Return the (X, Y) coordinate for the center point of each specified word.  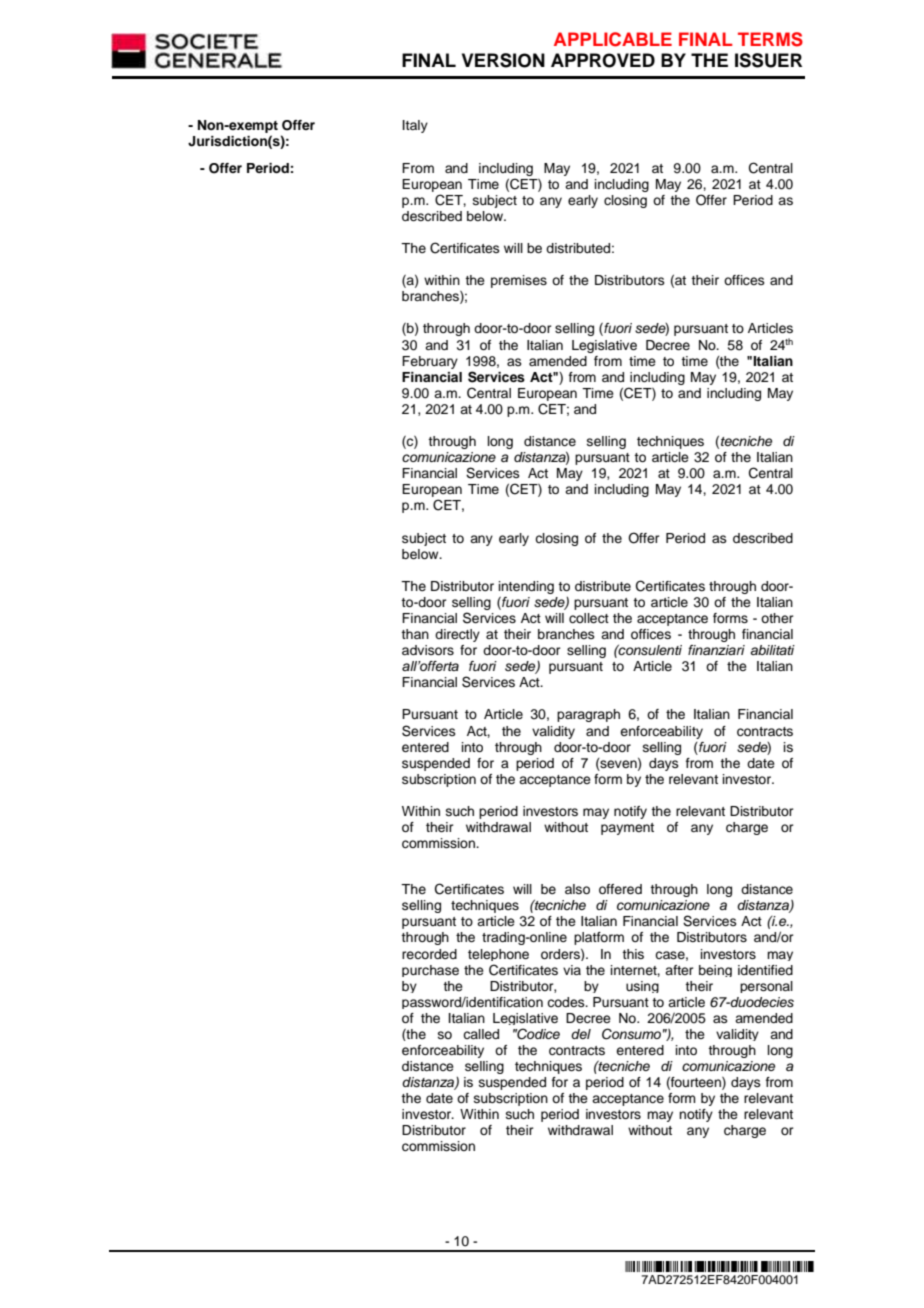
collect (589, 618)
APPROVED (603, 60)
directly (457, 635)
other (777, 618)
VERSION (503, 60)
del (581, 1034)
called (481, 1034)
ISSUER (768, 60)
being (715, 971)
